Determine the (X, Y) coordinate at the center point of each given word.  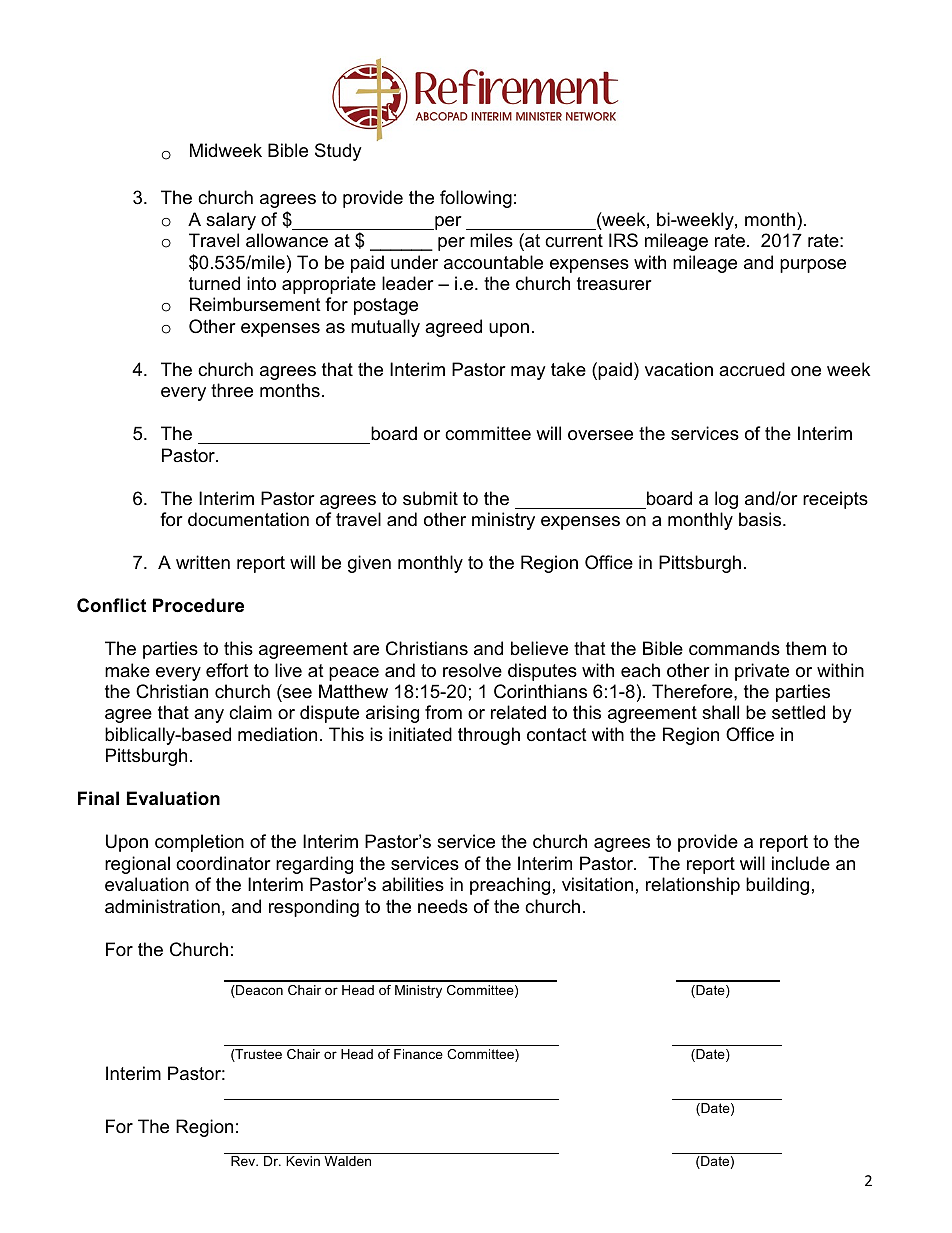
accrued (752, 369)
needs (443, 906)
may (528, 373)
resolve (472, 670)
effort (227, 670)
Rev (244, 1161)
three (232, 390)
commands (734, 648)
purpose (813, 266)
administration (162, 906)
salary (231, 221)
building (777, 886)
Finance (418, 1054)
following (476, 199)
